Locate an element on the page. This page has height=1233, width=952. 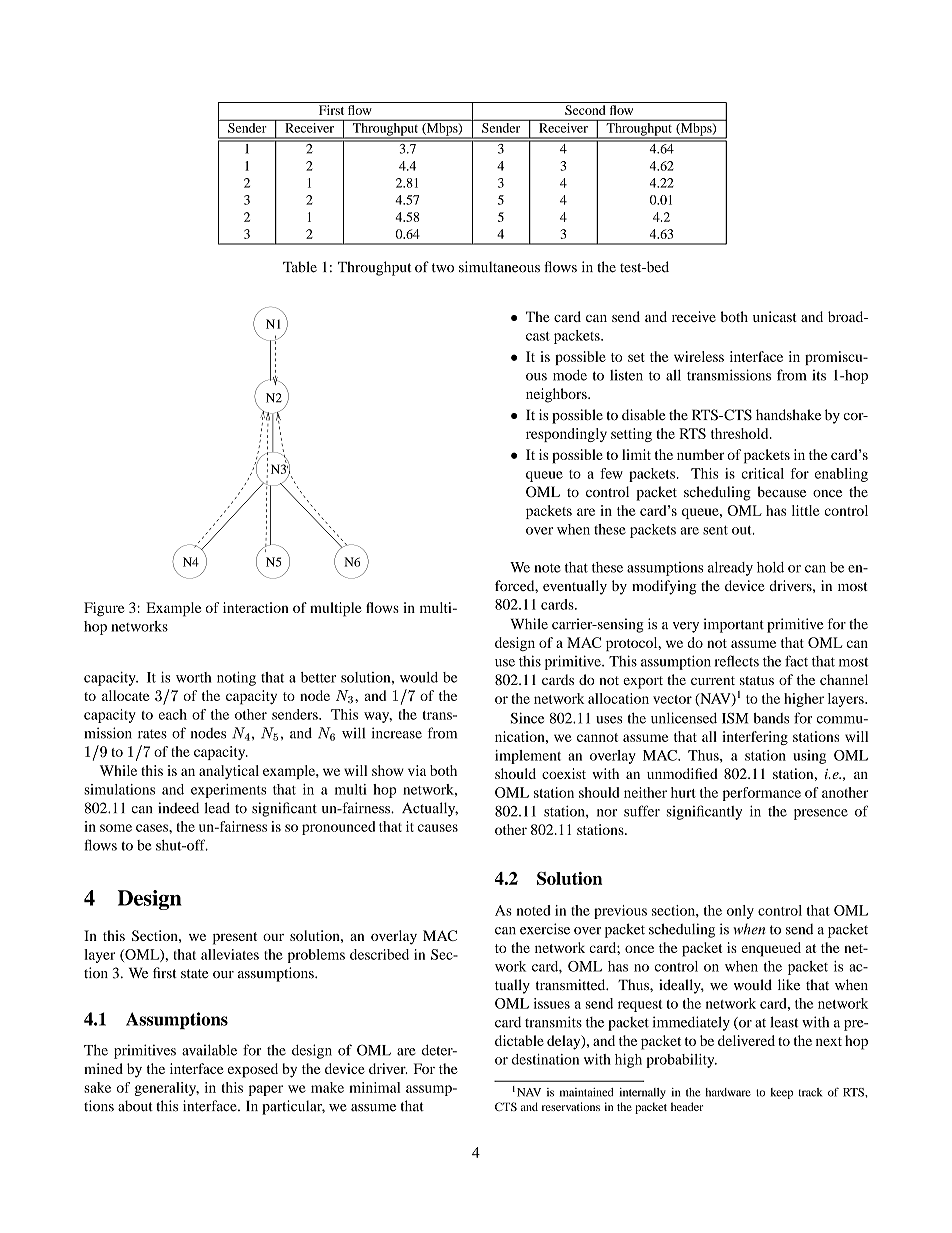
critical is located at coordinates (762, 473).
